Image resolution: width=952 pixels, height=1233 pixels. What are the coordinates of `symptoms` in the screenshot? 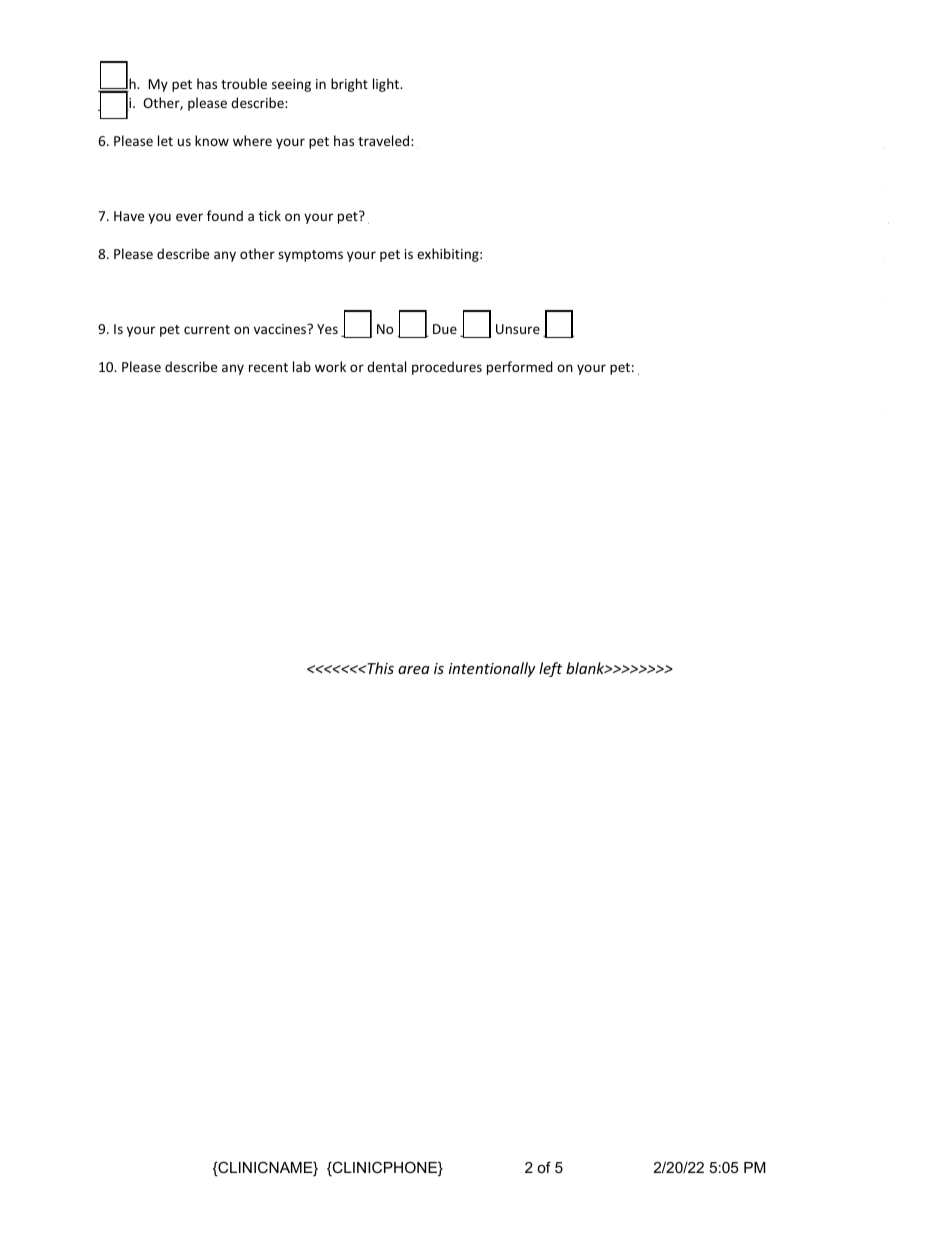 It's located at (310, 256).
